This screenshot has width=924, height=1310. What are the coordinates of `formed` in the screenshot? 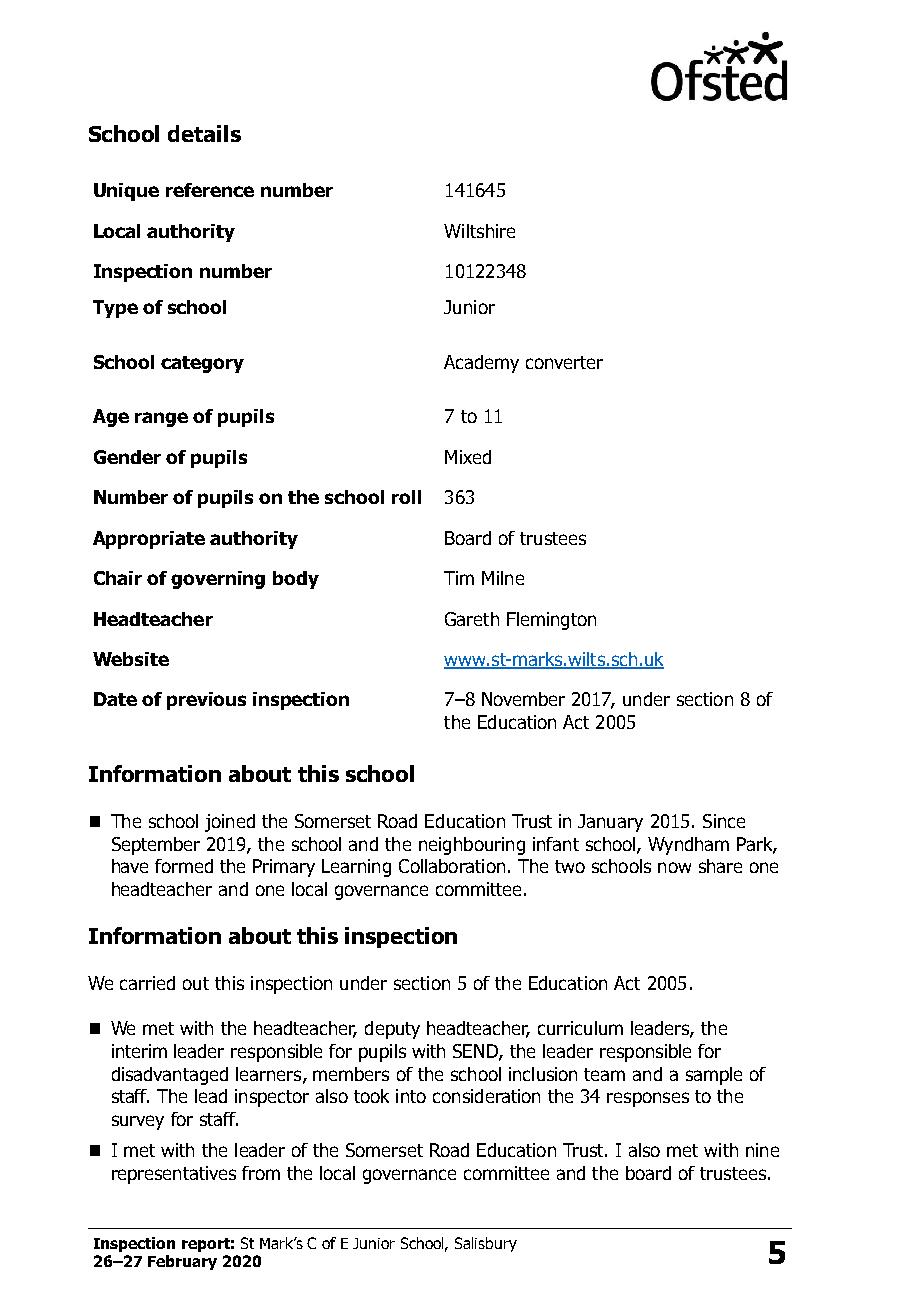 It's located at (184, 866).
